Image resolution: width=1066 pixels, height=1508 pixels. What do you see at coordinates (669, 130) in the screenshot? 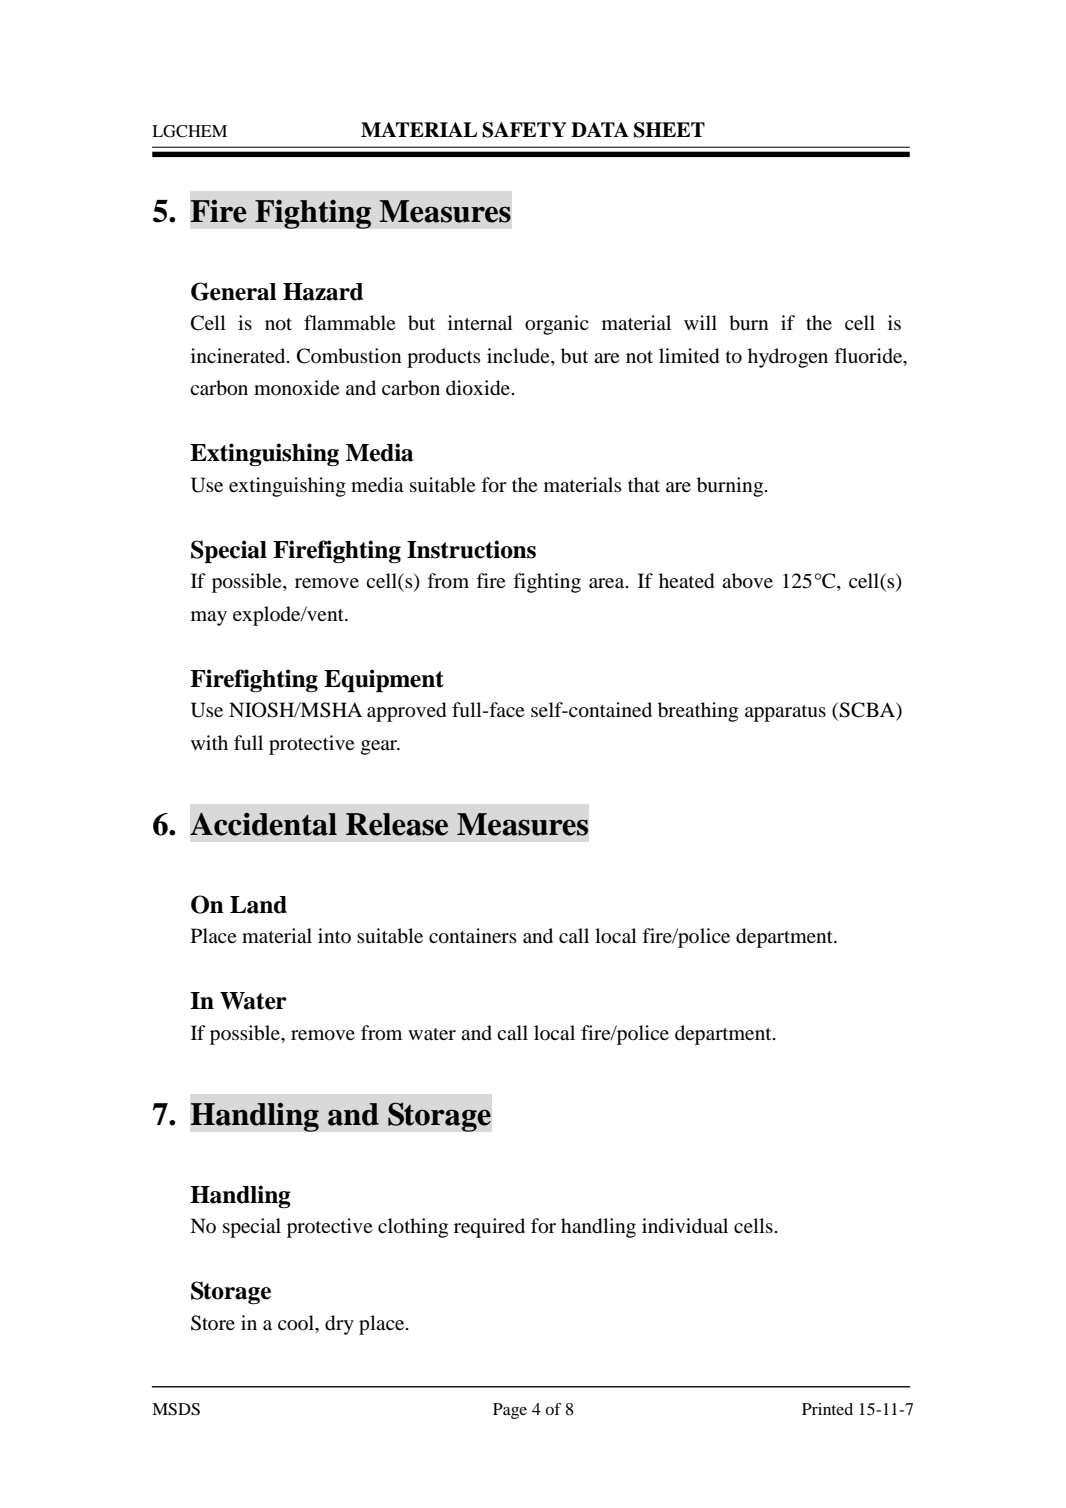
I see `SHEET` at bounding box center [669, 130].
